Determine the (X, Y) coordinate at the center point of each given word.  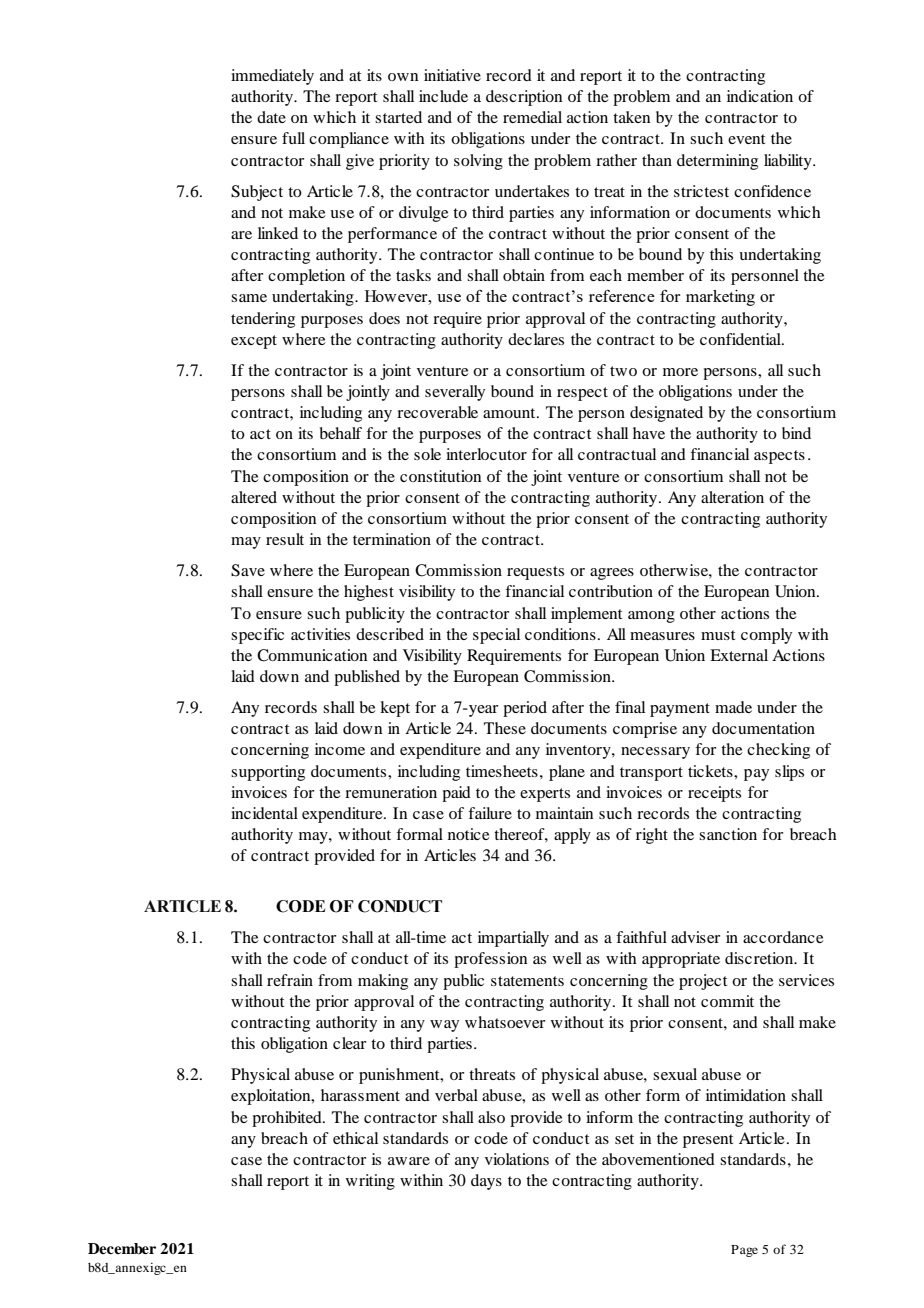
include (443, 96)
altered (254, 497)
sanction (728, 834)
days (486, 1182)
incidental (264, 813)
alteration (732, 497)
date (271, 117)
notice (469, 834)
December (122, 1249)
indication (760, 96)
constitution (440, 476)
